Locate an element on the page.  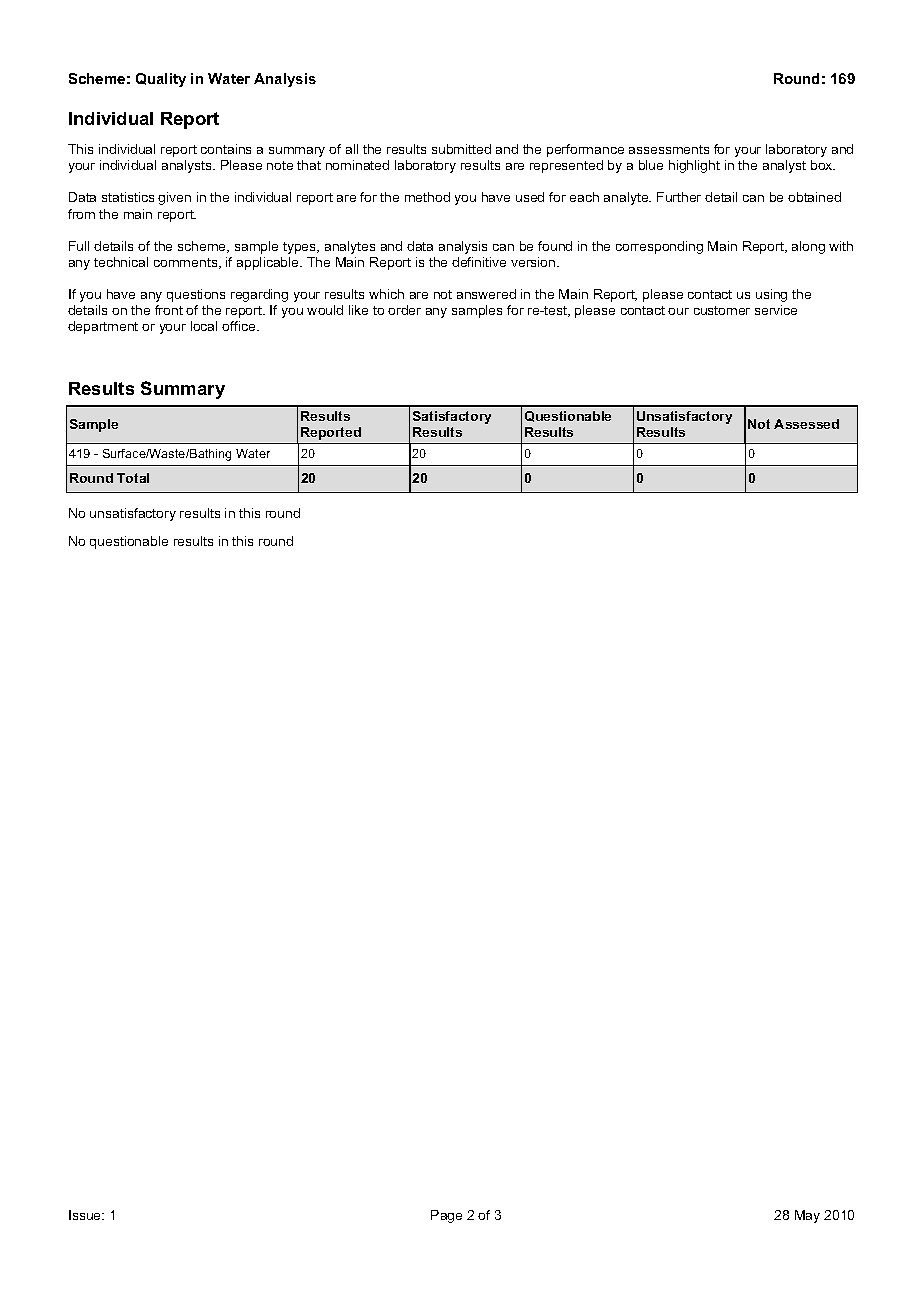
highlight is located at coordinates (694, 166).
